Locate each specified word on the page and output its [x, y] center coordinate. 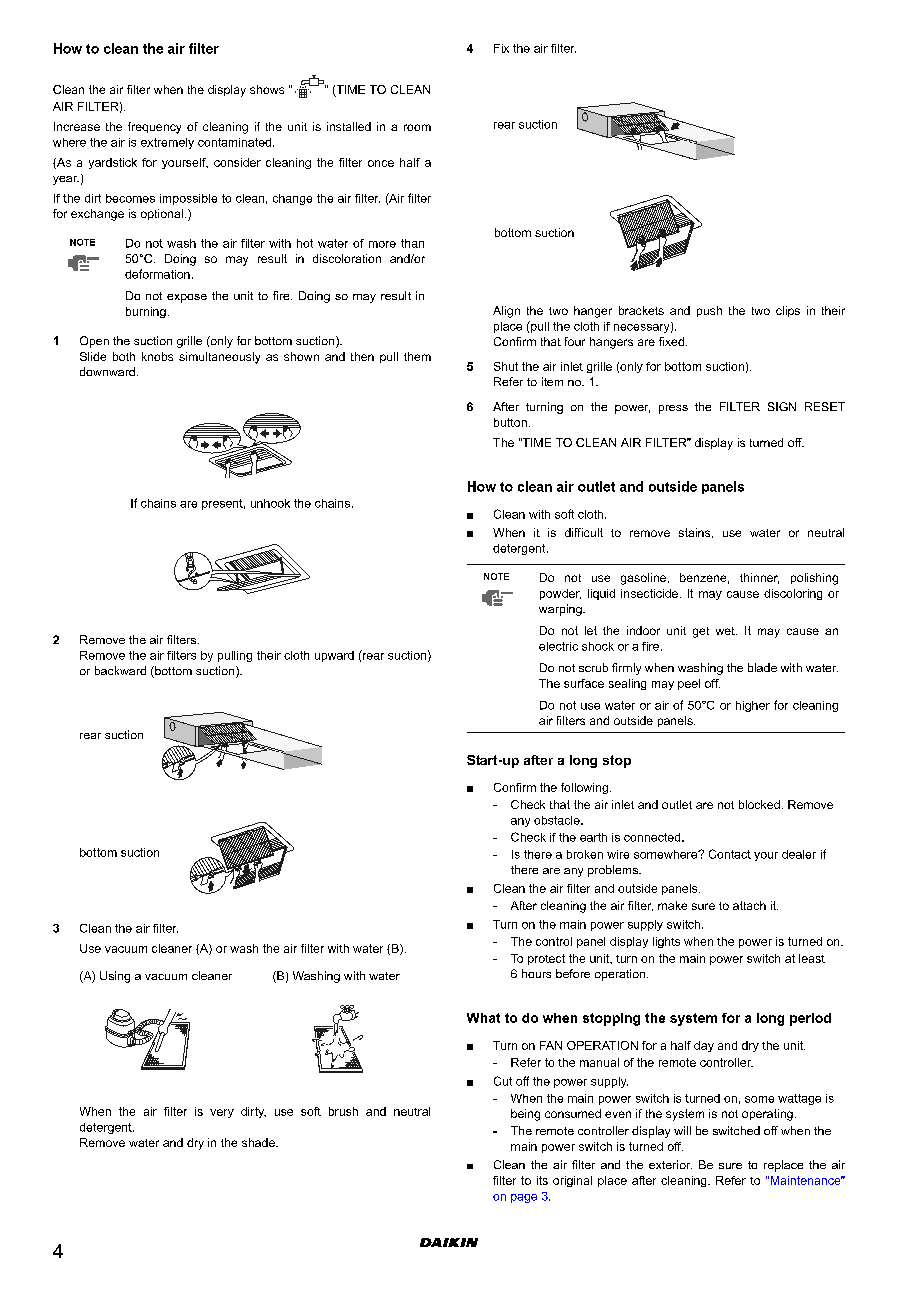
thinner [759, 578]
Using [115, 977]
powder [560, 594]
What [483, 1018]
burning [146, 312]
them [417, 356]
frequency [154, 128]
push [709, 311]
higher [753, 706]
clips [788, 311]
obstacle [558, 820]
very [222, 1113]
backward [120, 670]
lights [666, 942]
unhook [270, 503]
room [417, 127]
